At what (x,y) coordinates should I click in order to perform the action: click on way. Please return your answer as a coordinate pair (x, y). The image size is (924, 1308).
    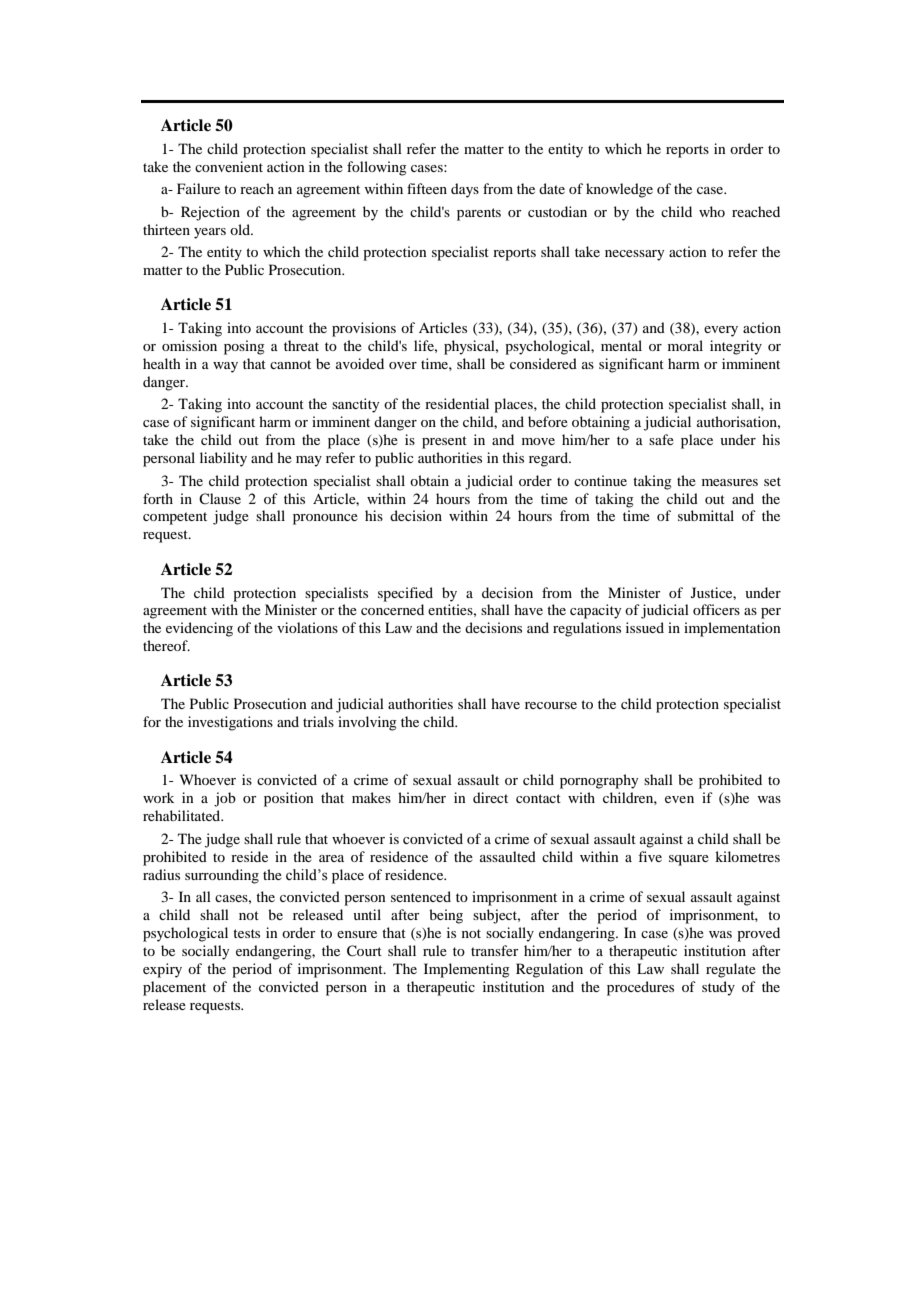
    Looking at the image, I should click on (225, 367).
